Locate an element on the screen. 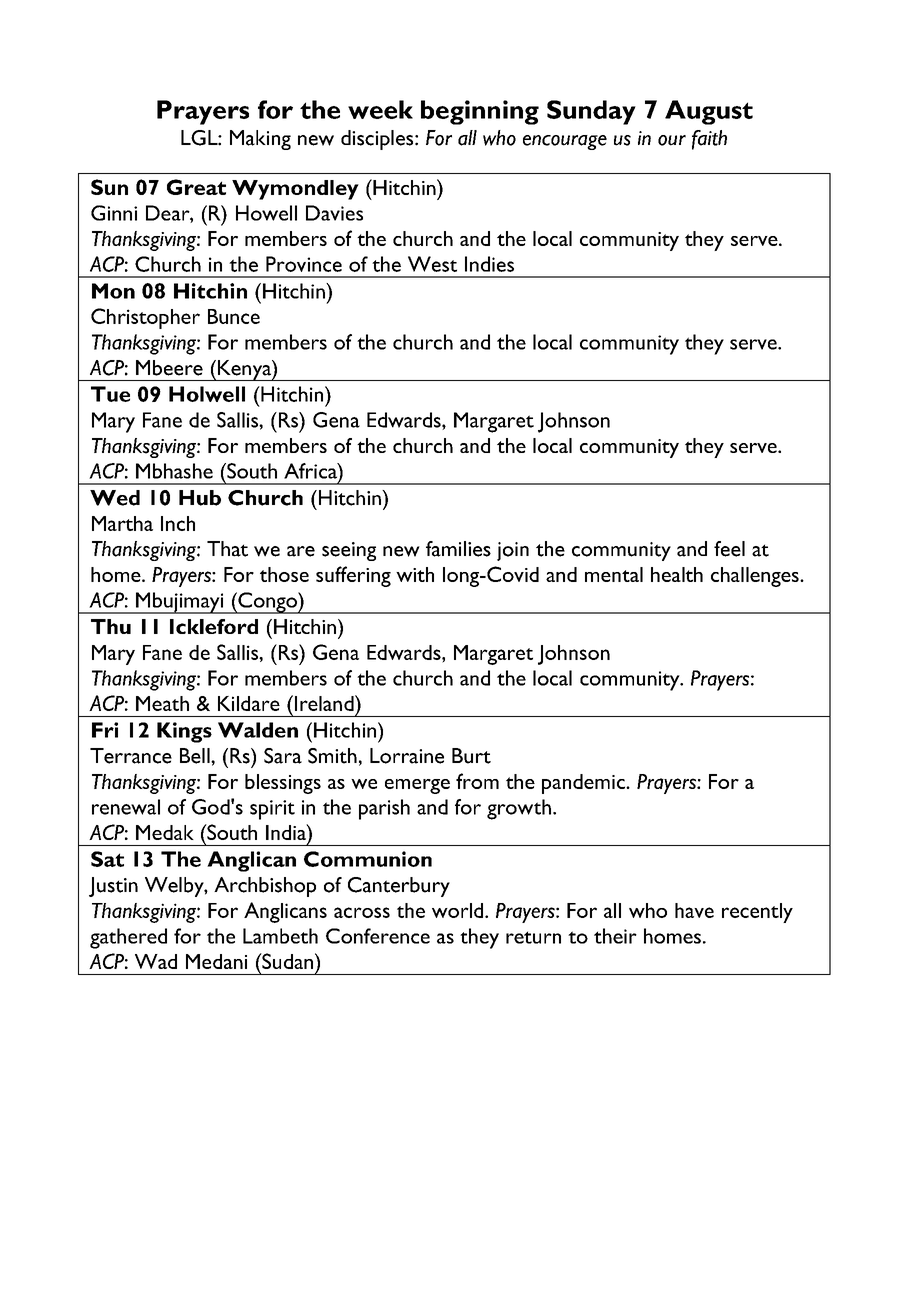 The width and height of the screenshot is (924, 1313). Making is located at coordinates (260, 140).
